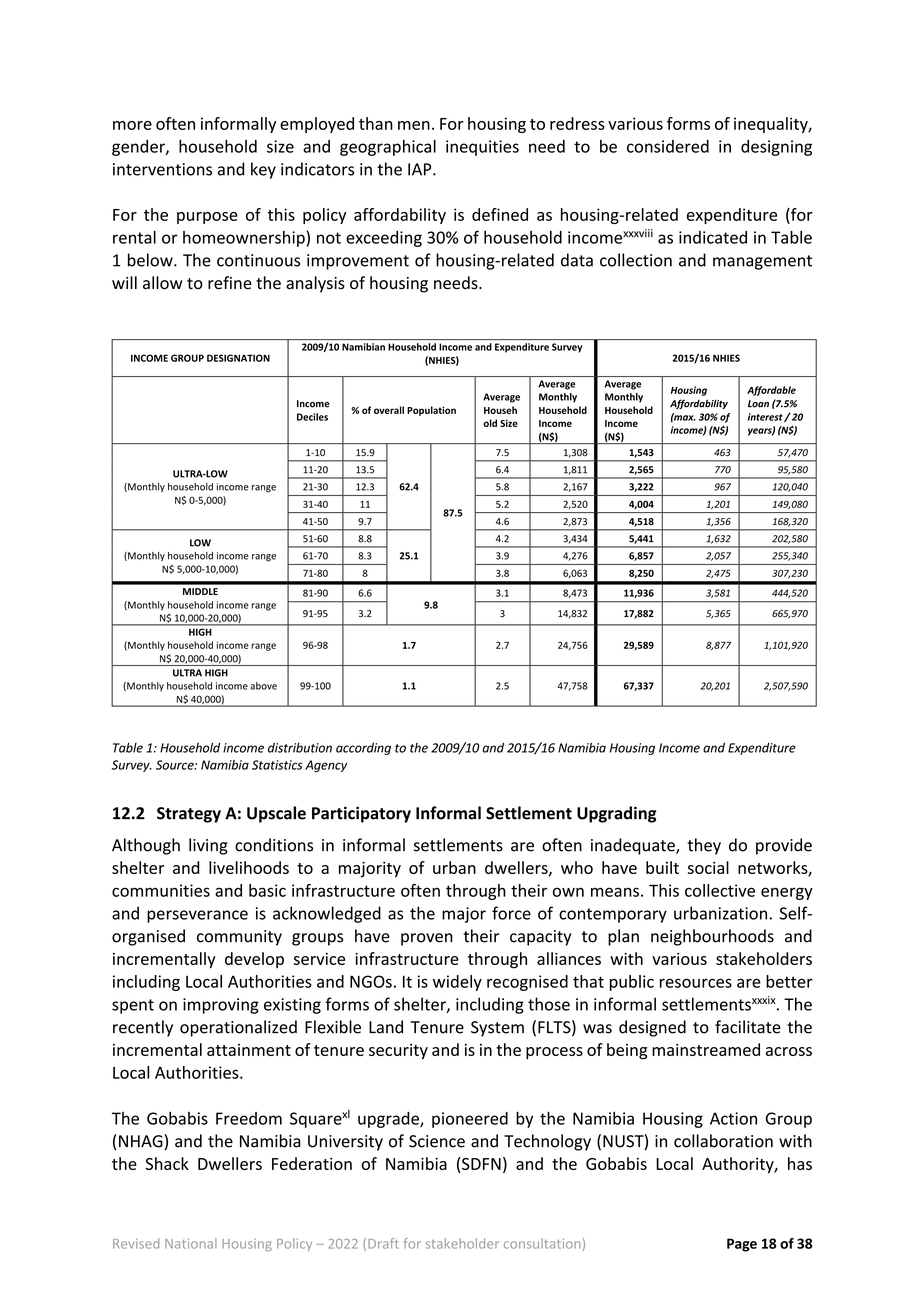 The height and width of the document is (1308, 924). I want to click on interventions, so click(162, 169).
